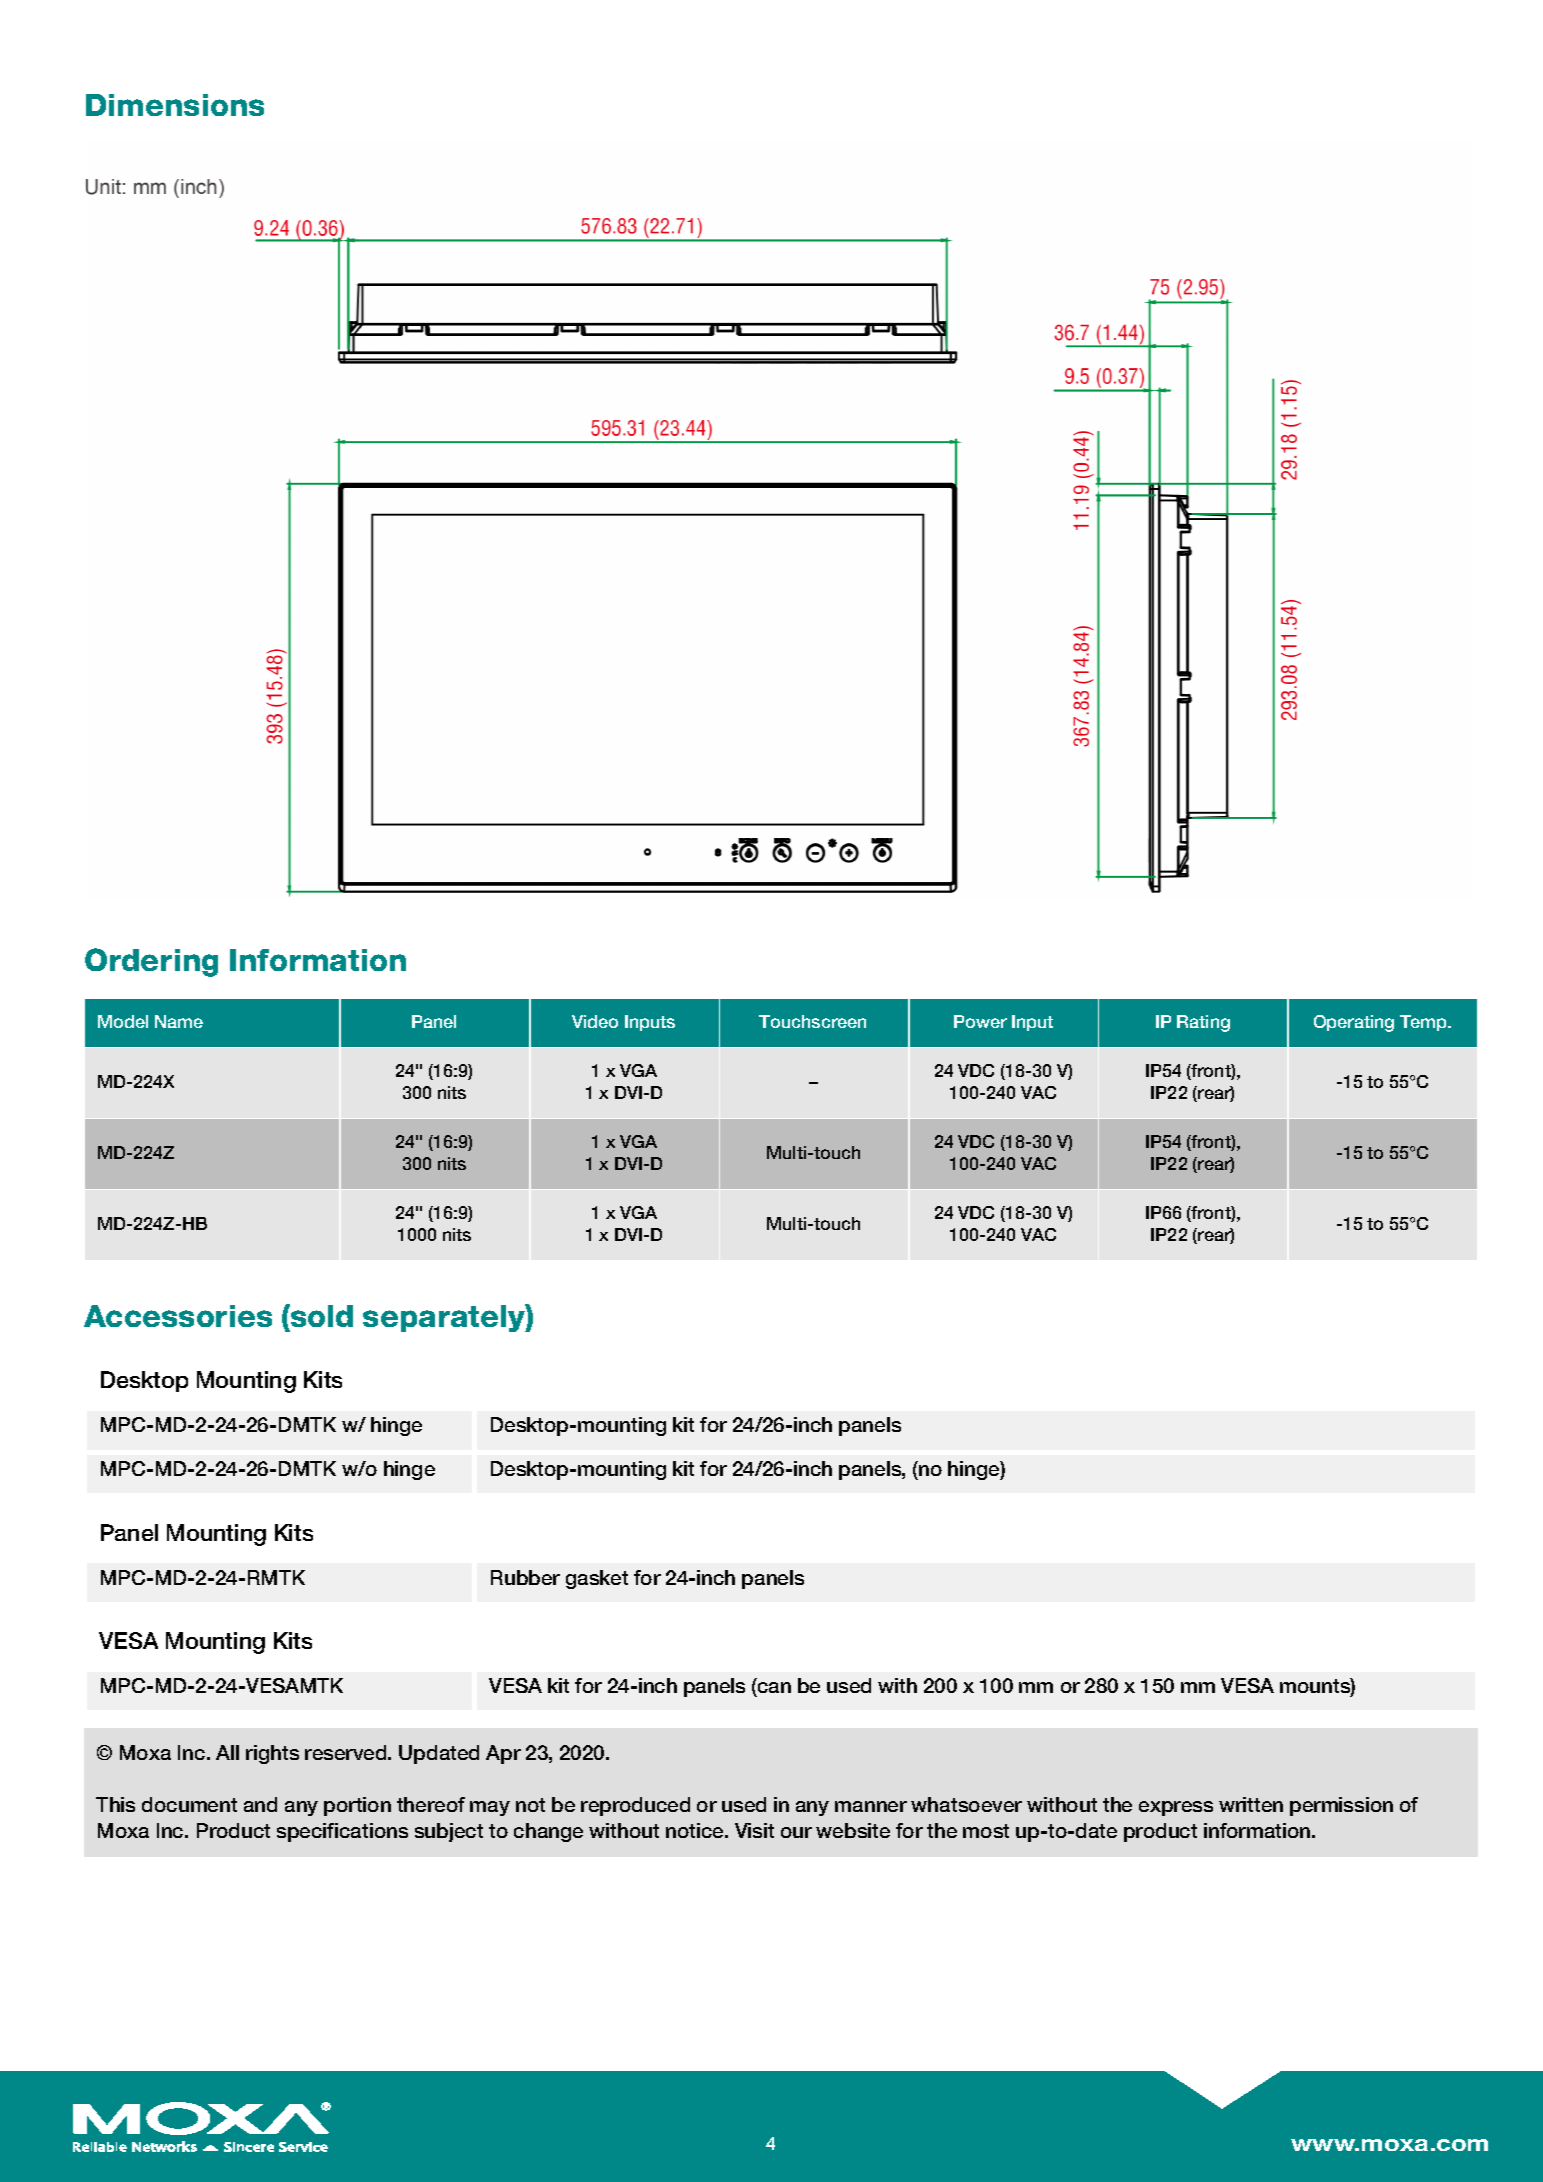  I want to click on Temp, so click(1425, 1023).
